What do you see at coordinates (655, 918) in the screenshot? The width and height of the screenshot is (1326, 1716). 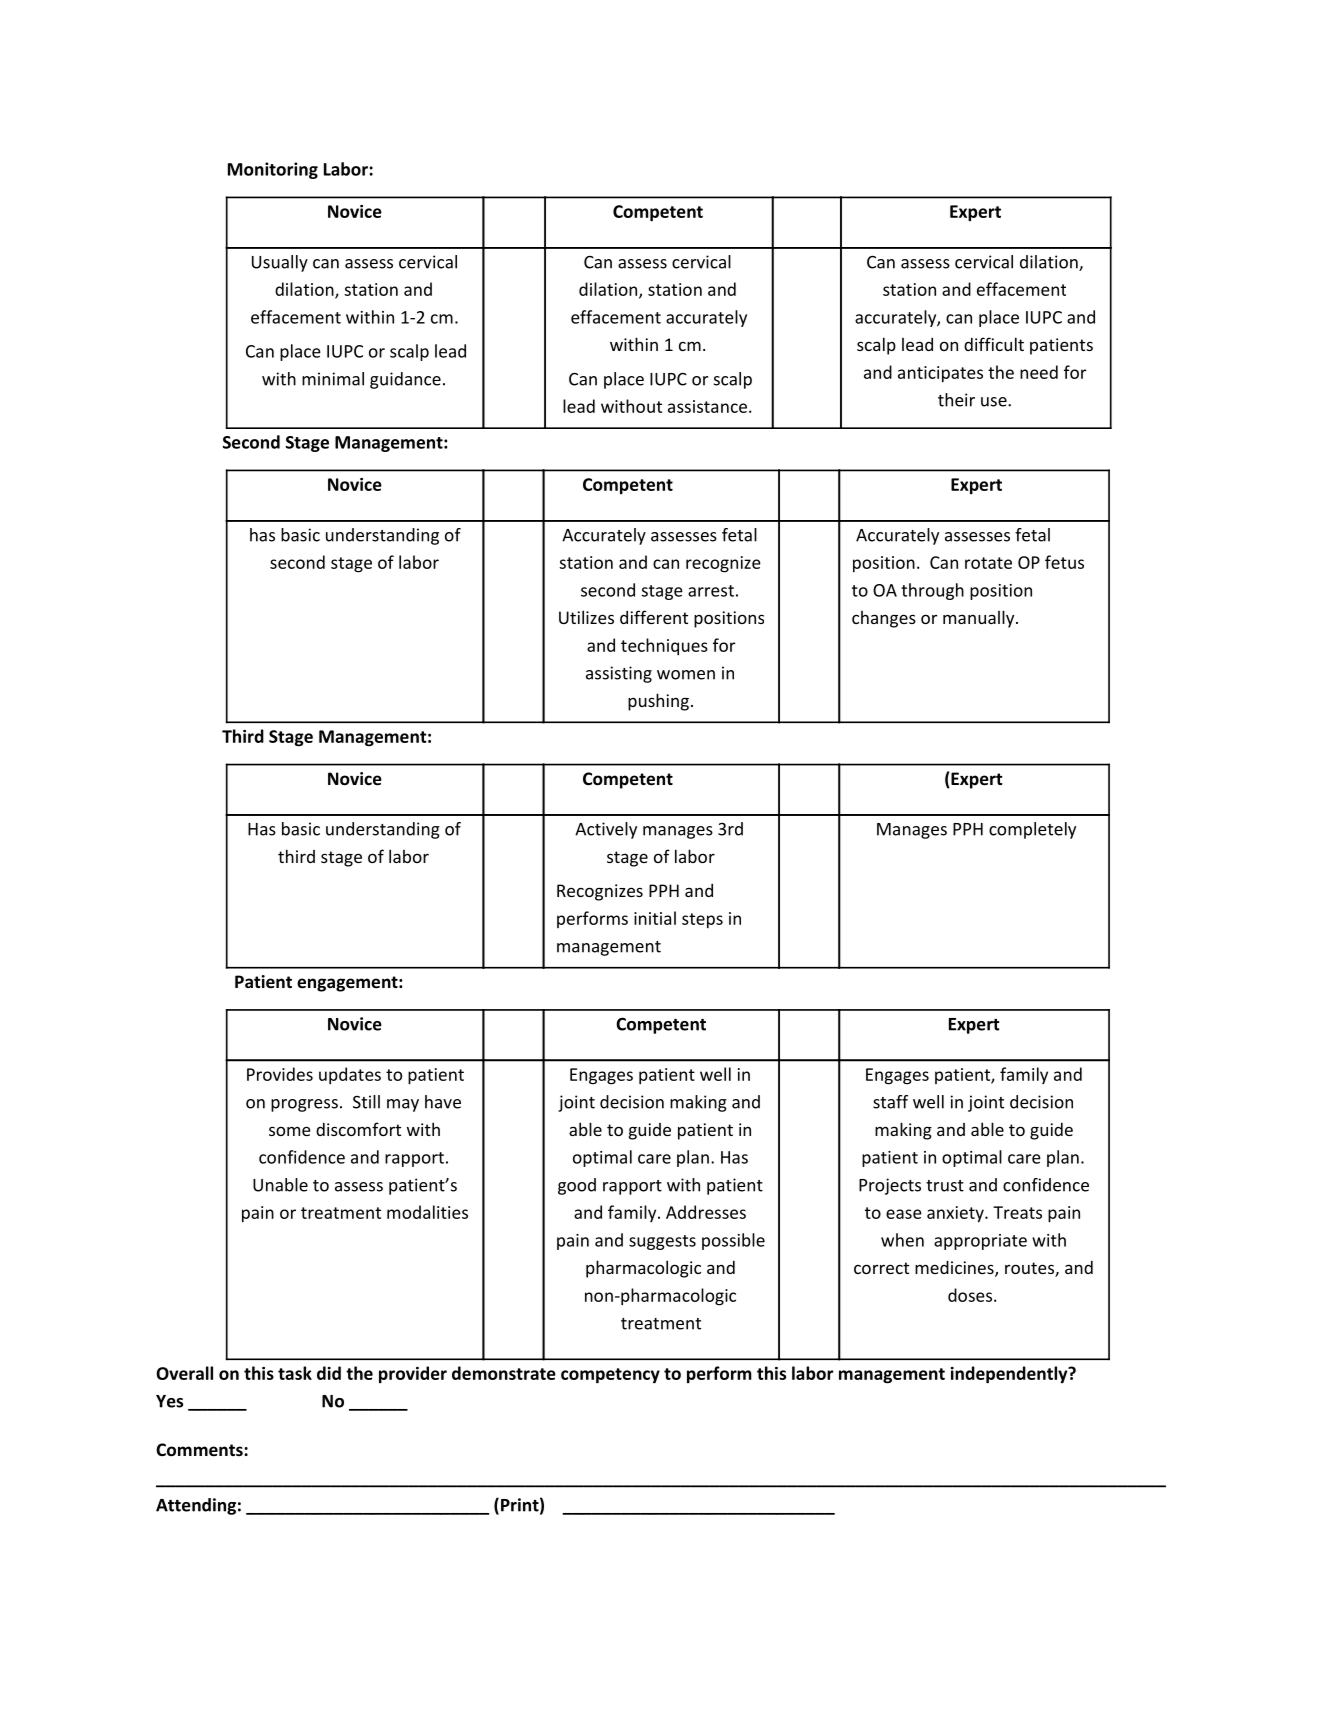 I see `initial` at bounding box center [655, 918].
